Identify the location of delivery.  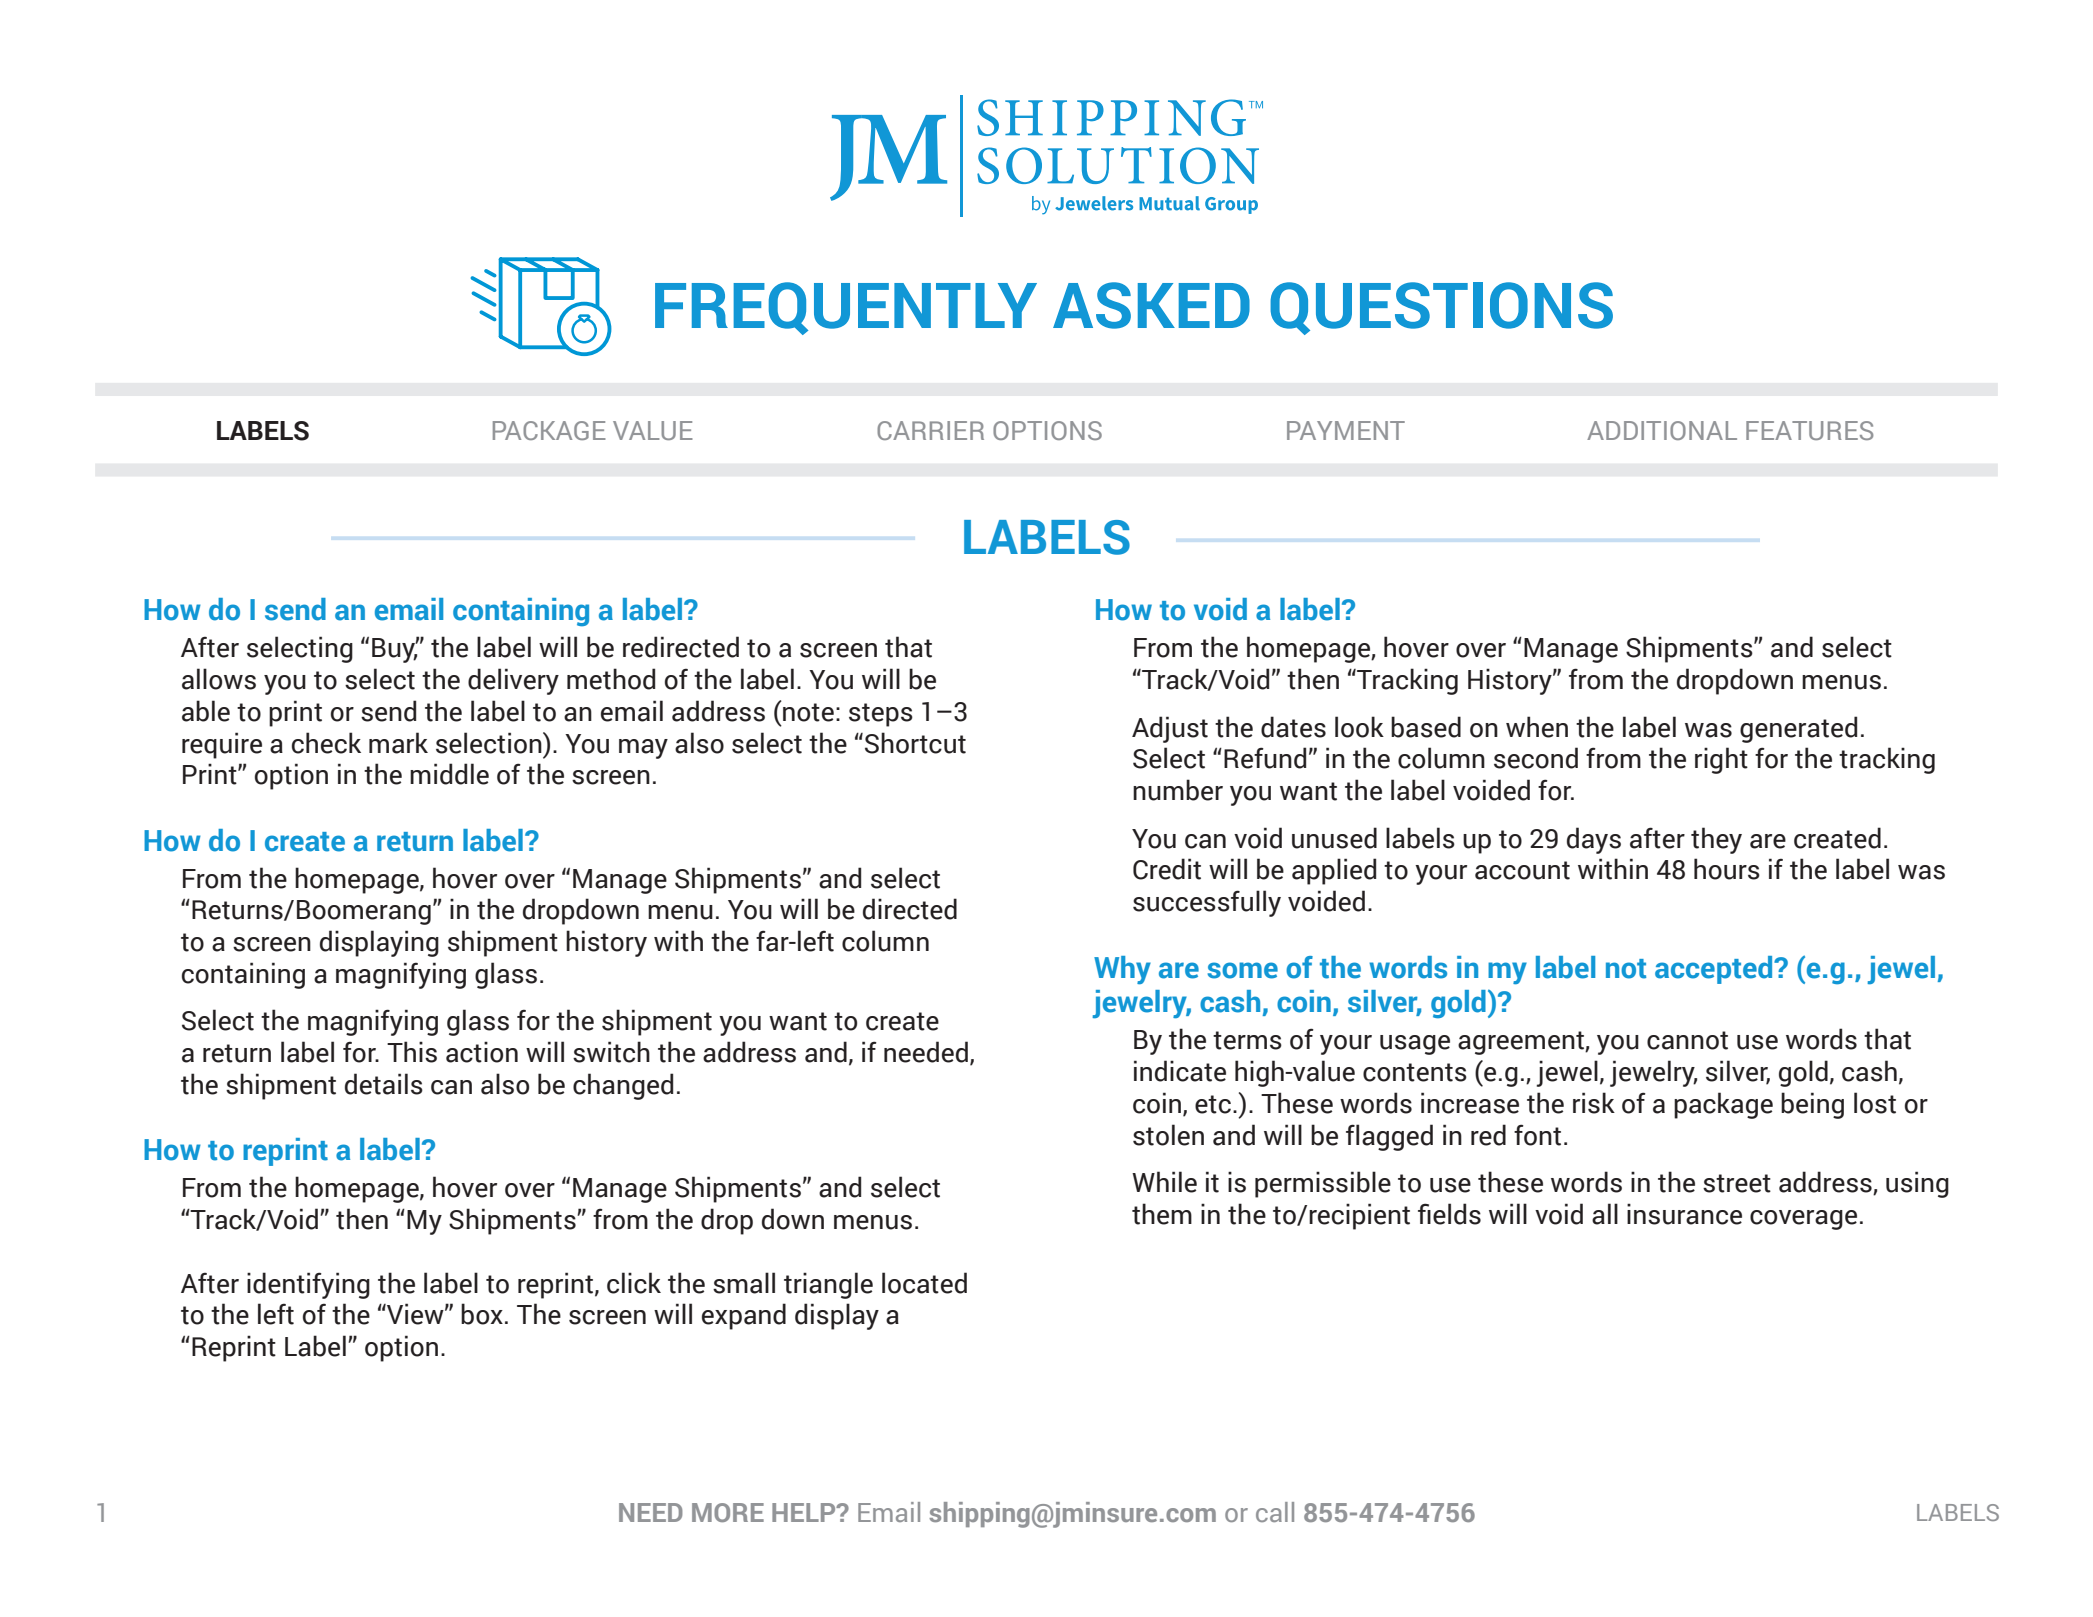
(513, 681).
